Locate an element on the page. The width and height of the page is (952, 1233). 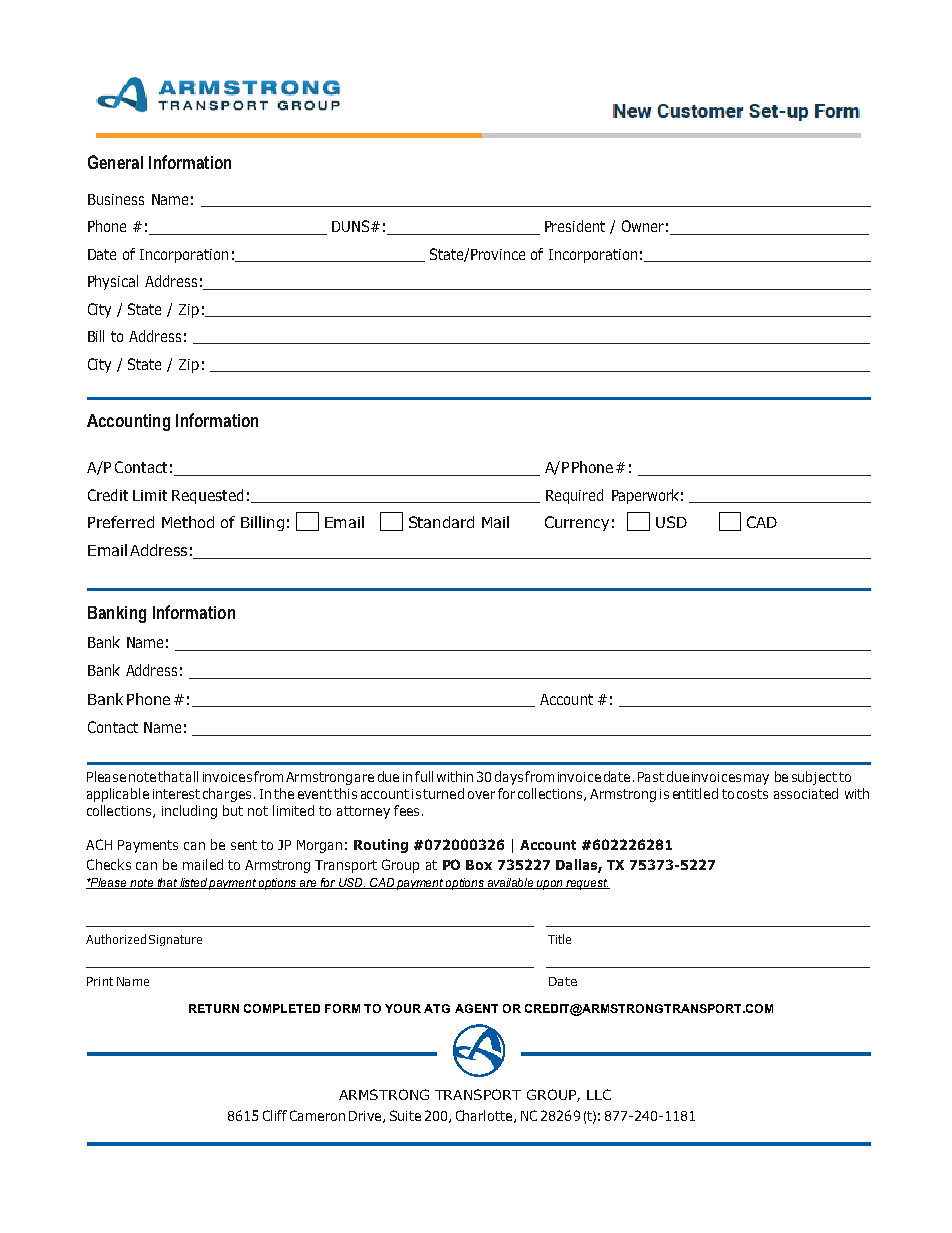
Box is located at coordinates (479, 865).
